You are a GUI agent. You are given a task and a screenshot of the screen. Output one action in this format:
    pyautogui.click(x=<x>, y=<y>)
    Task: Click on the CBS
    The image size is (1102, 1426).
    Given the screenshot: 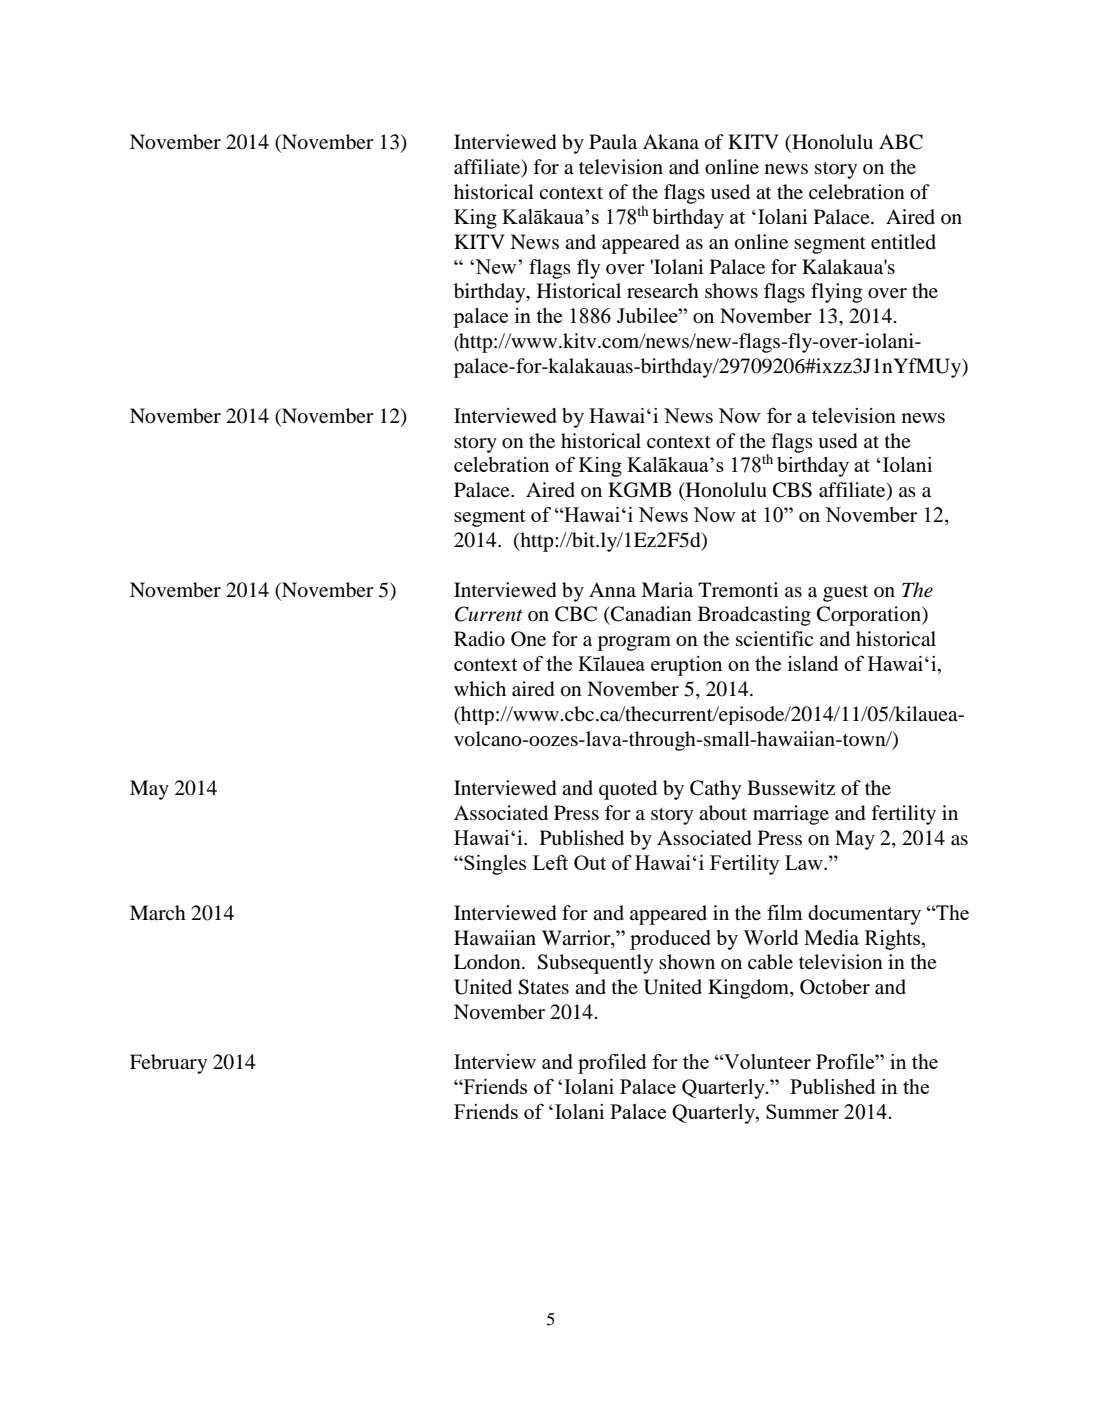 What is the action you would take?
    pyautogui.click(x=792, y=490)
